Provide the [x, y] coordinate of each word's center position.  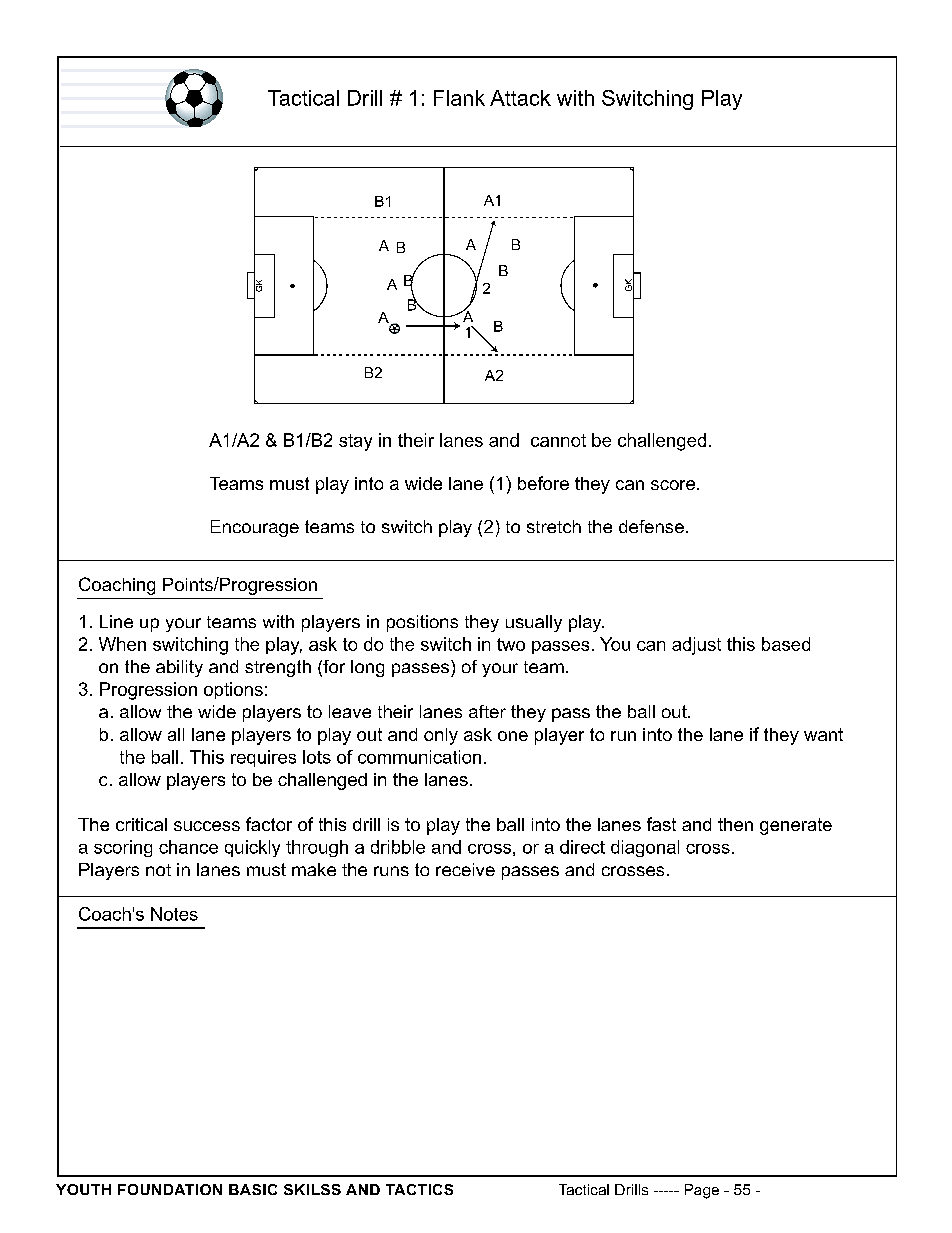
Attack [520, 98]
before [543, 483]
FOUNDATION [170, 1189]
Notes [174, 914]
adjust [696, 646]
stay [355, 442]
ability [179, 668]
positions [422, 623]
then [735, 824]
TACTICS [419, 1189]
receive [465, 869]
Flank [459, 98]
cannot [558, 440]
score [674, 485]
